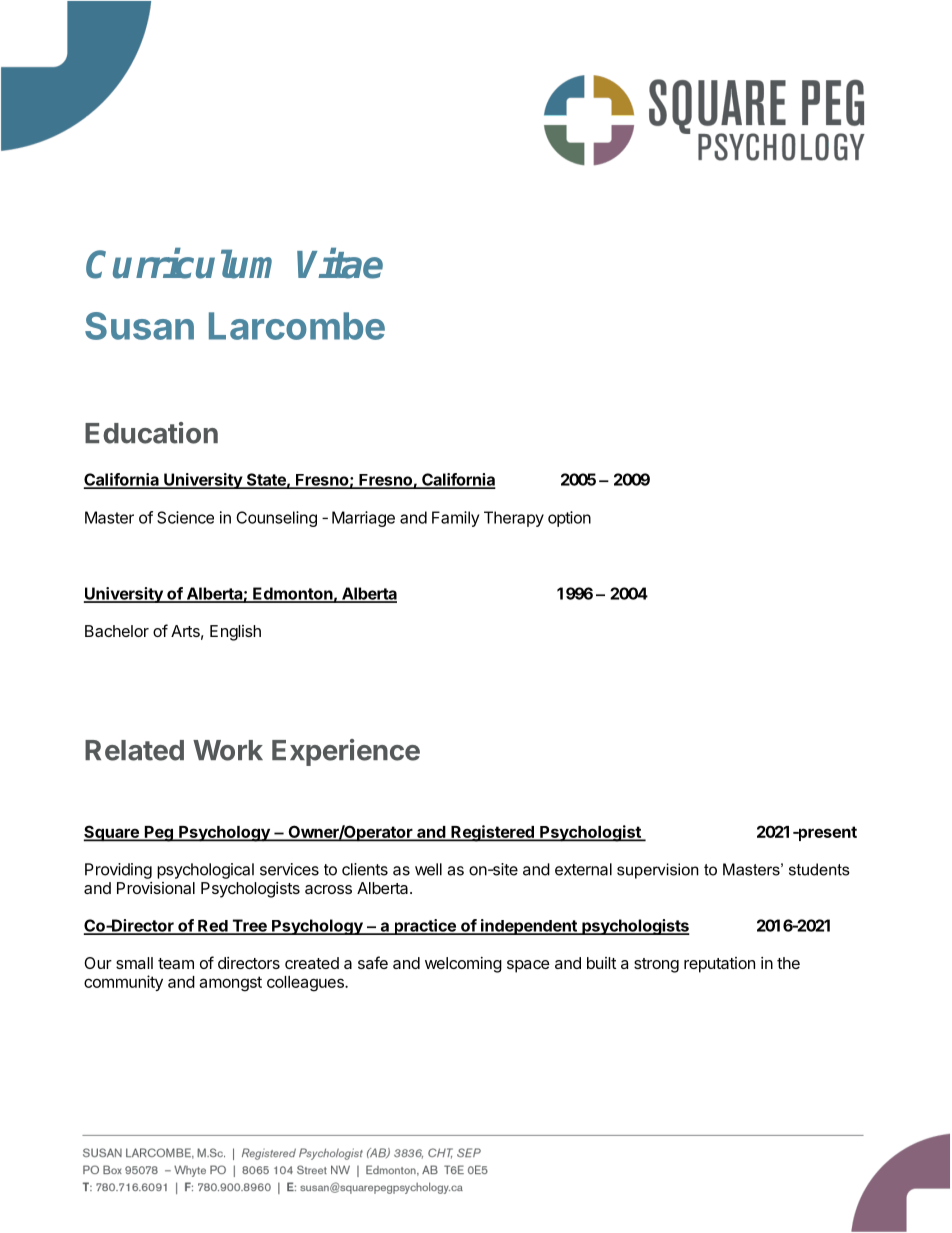 The height and width of the image is (1233, 952). I want to click on option, so click(569, 519).
